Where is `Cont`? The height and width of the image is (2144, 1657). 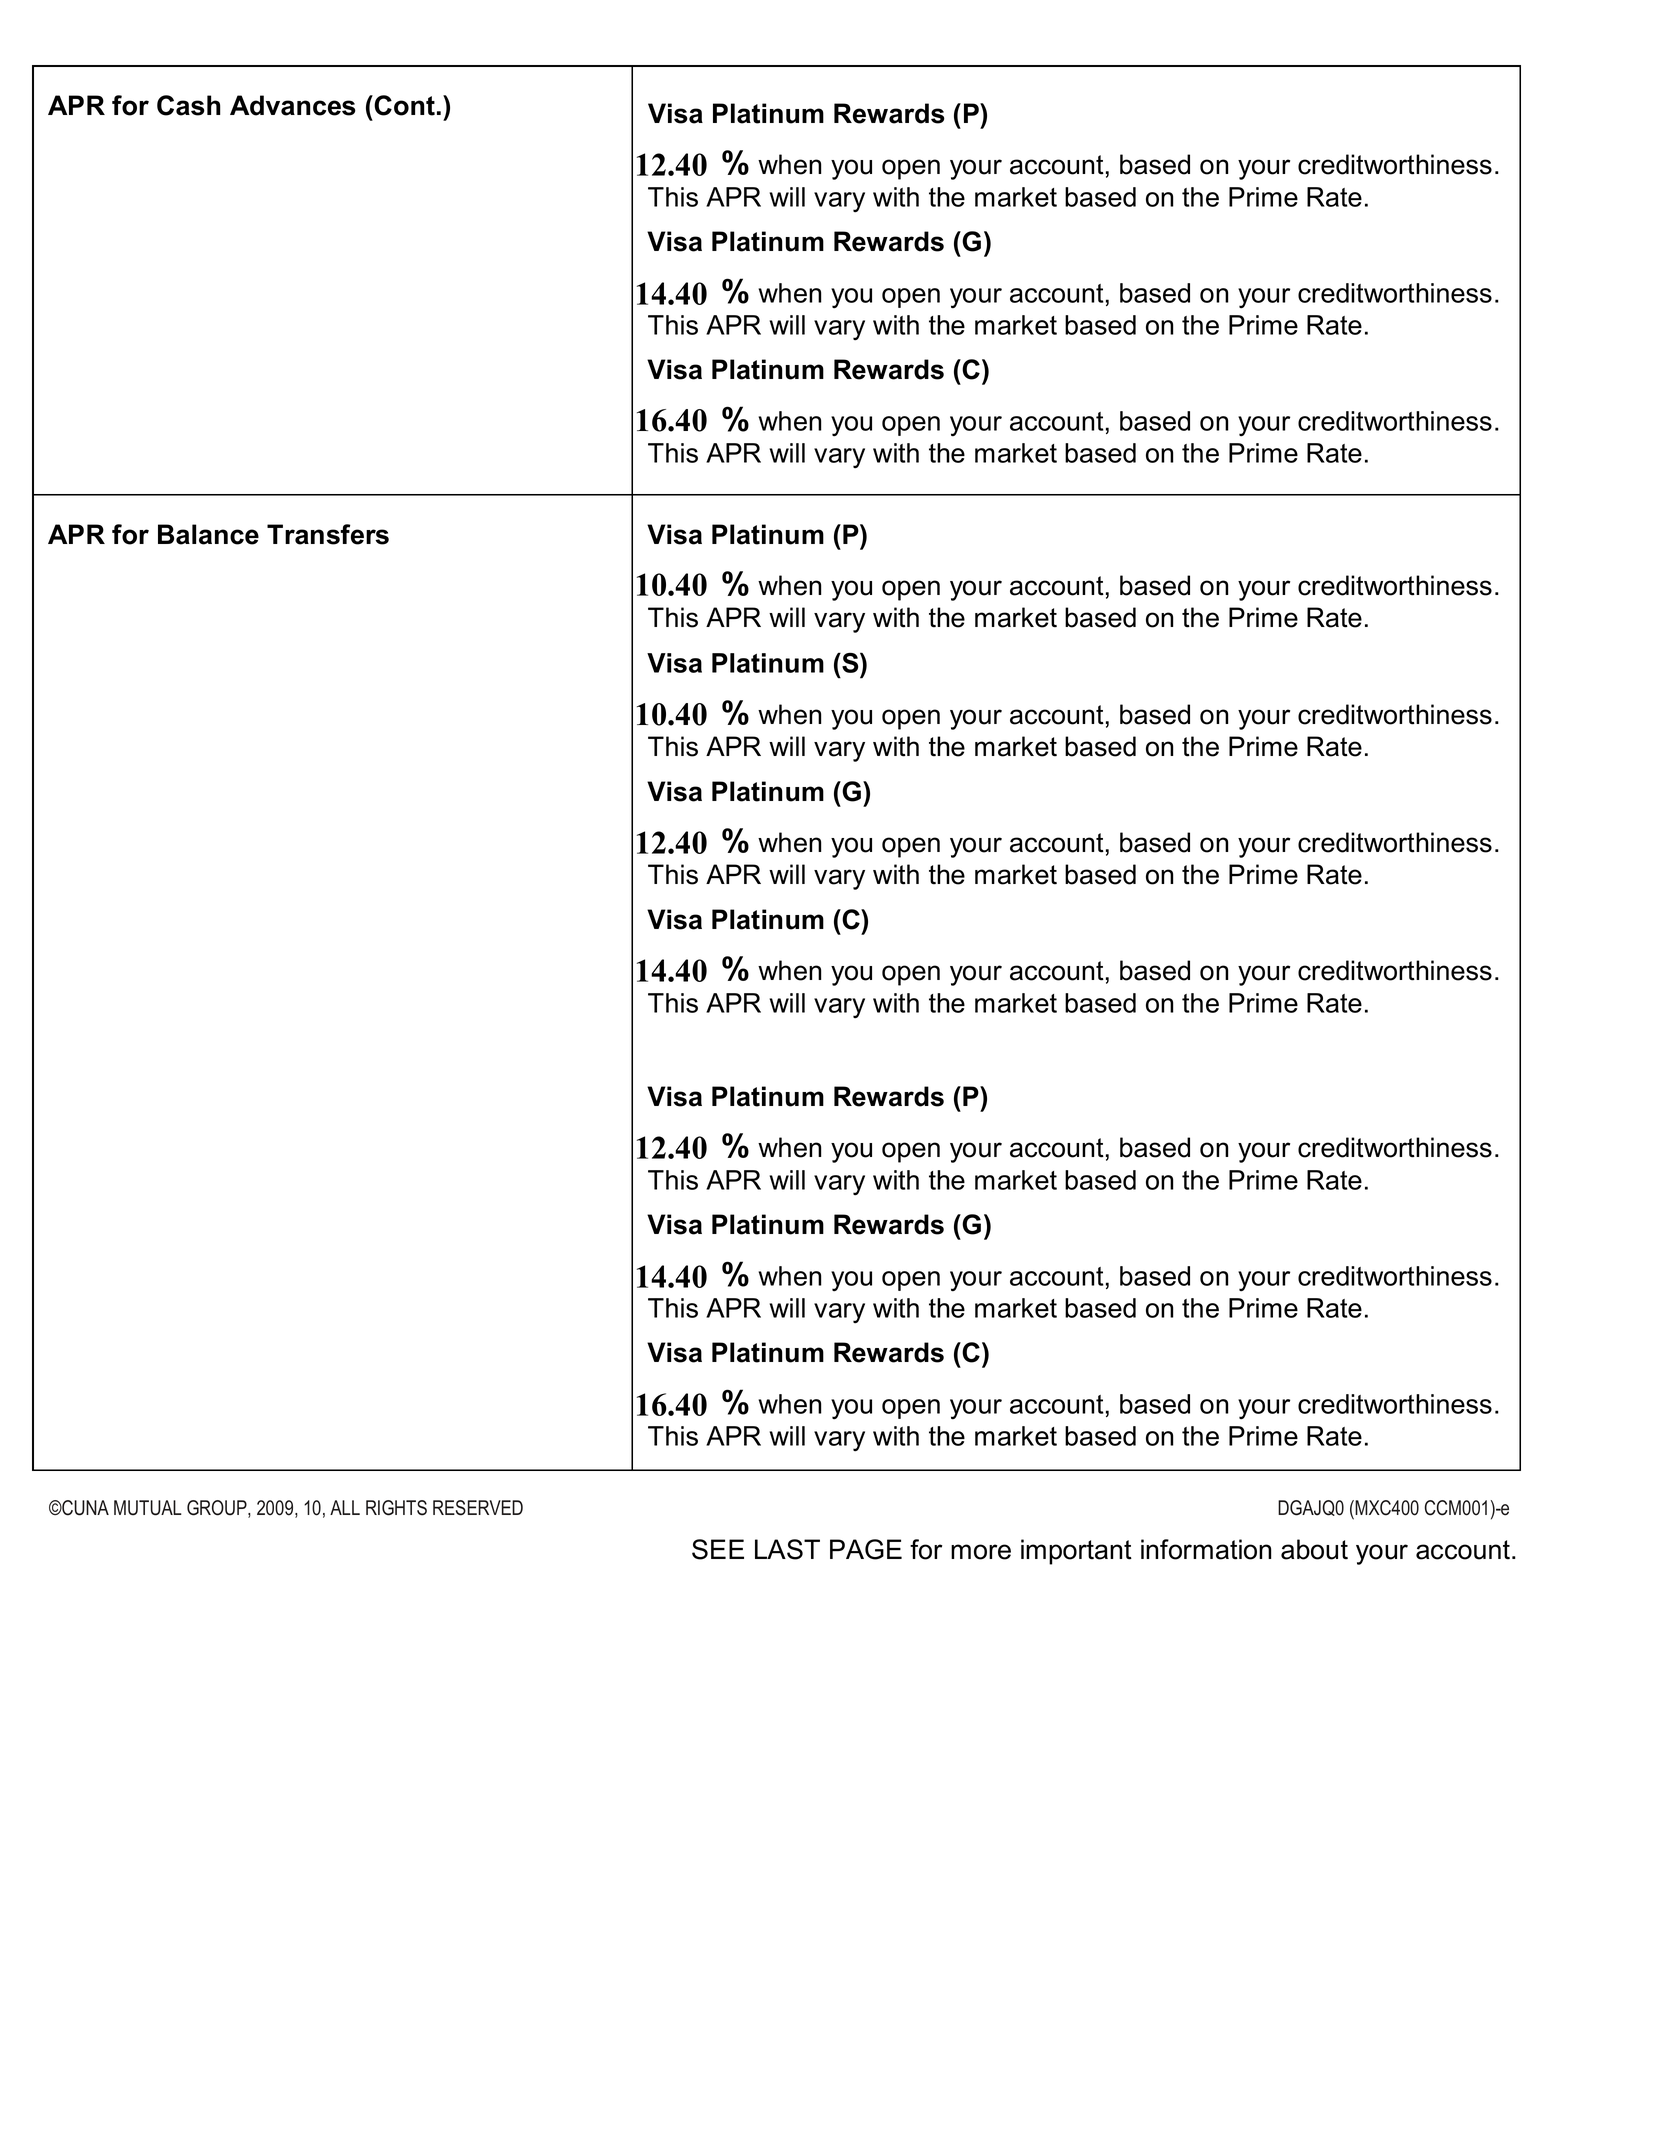
Cont is located at coordinates (404, 105).
